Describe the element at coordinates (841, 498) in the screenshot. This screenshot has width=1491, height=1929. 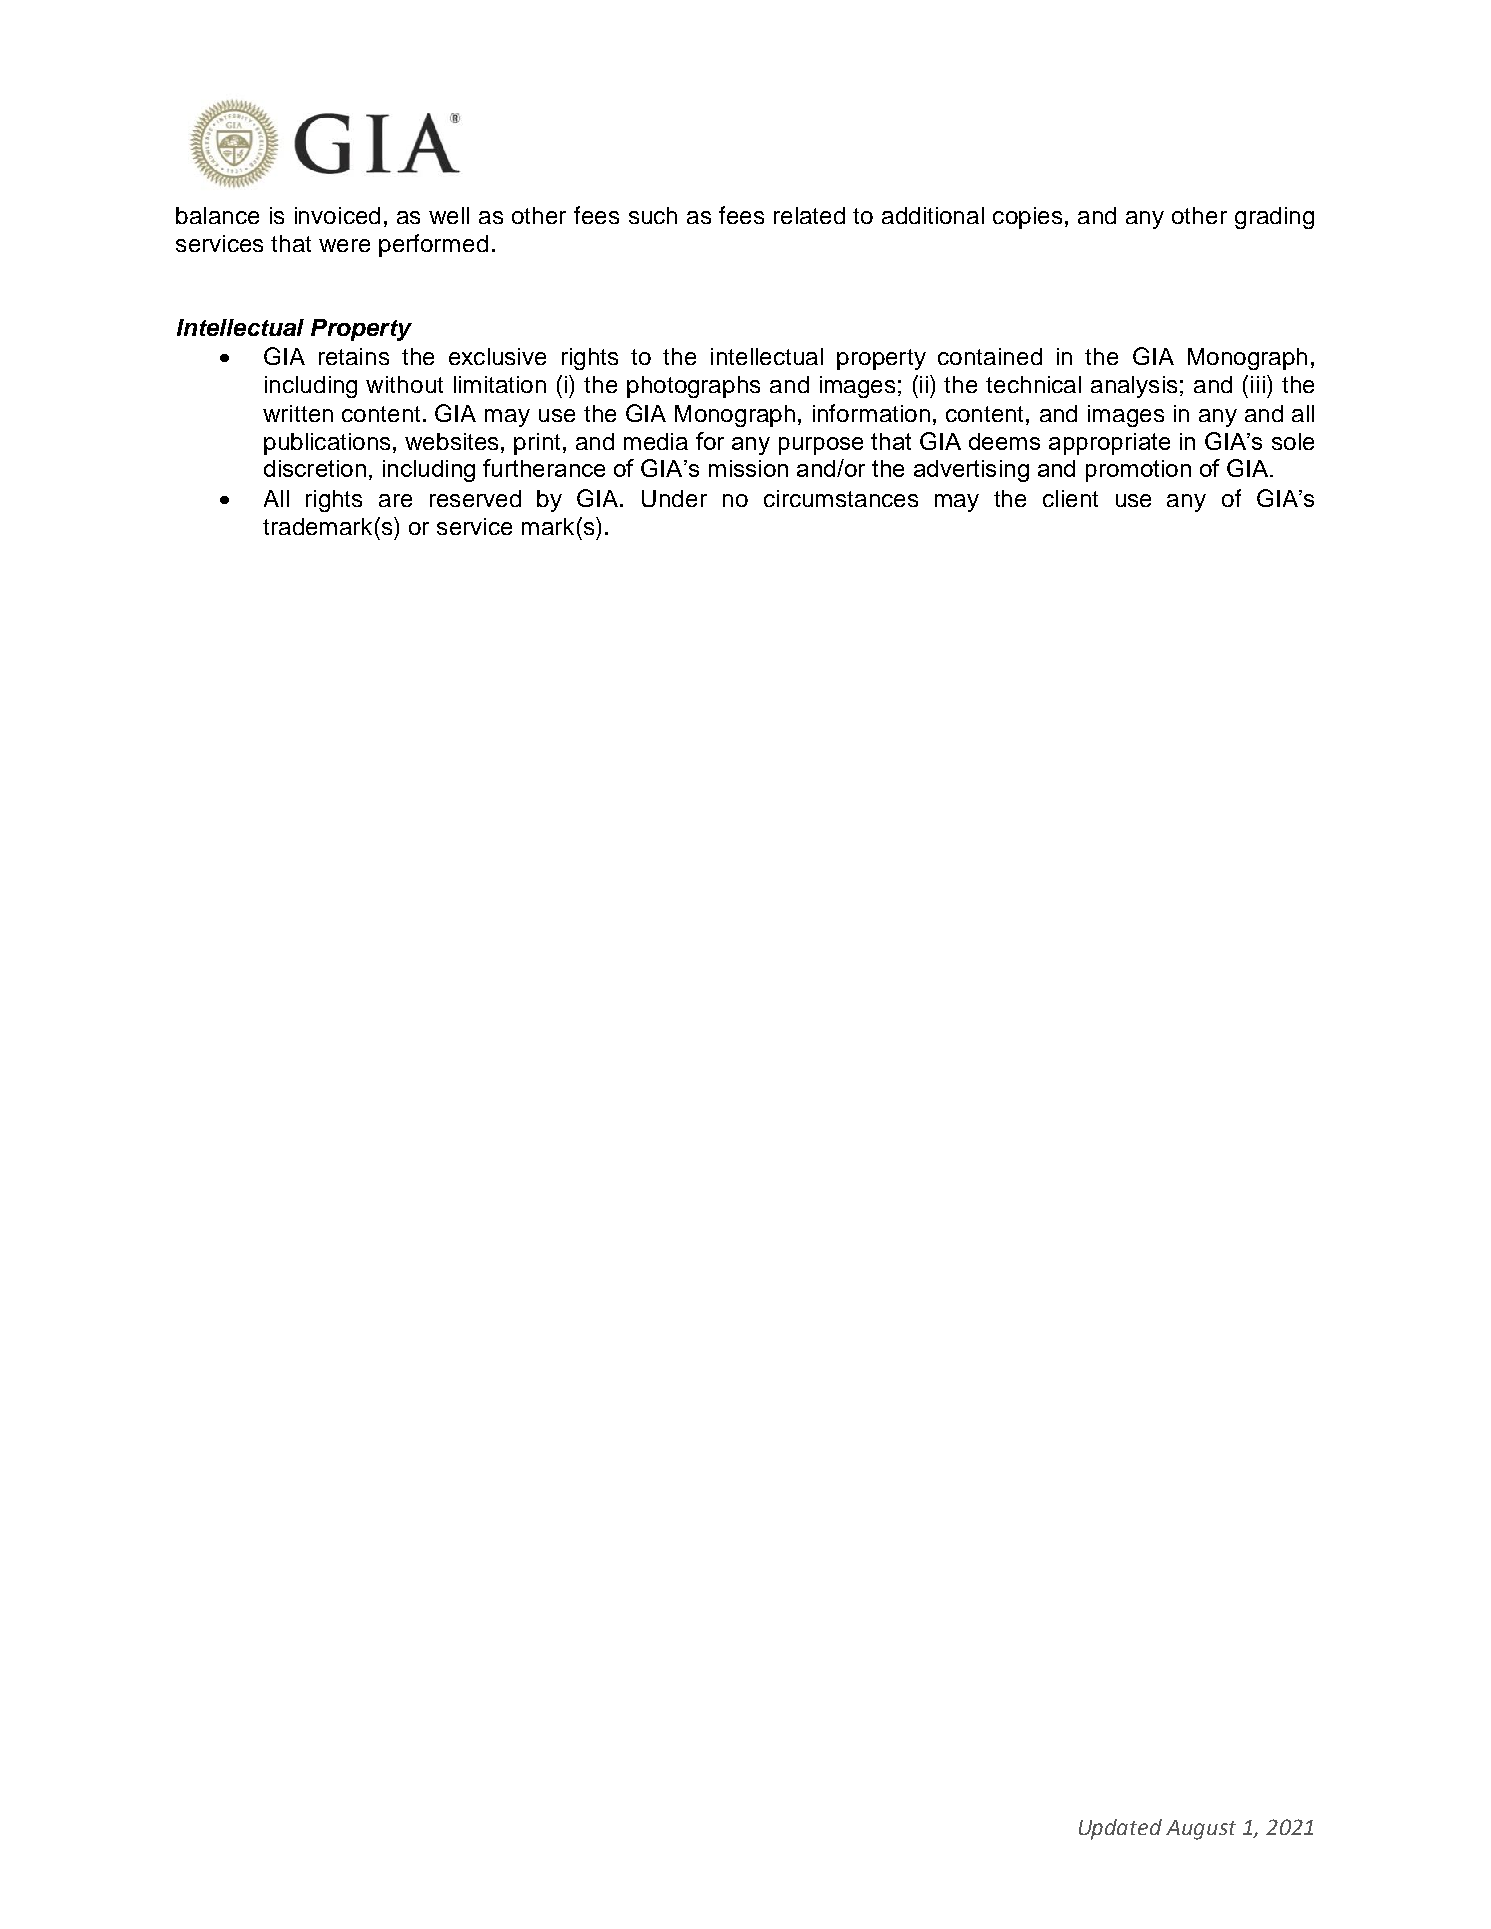
I see `circumstances` at that location.
